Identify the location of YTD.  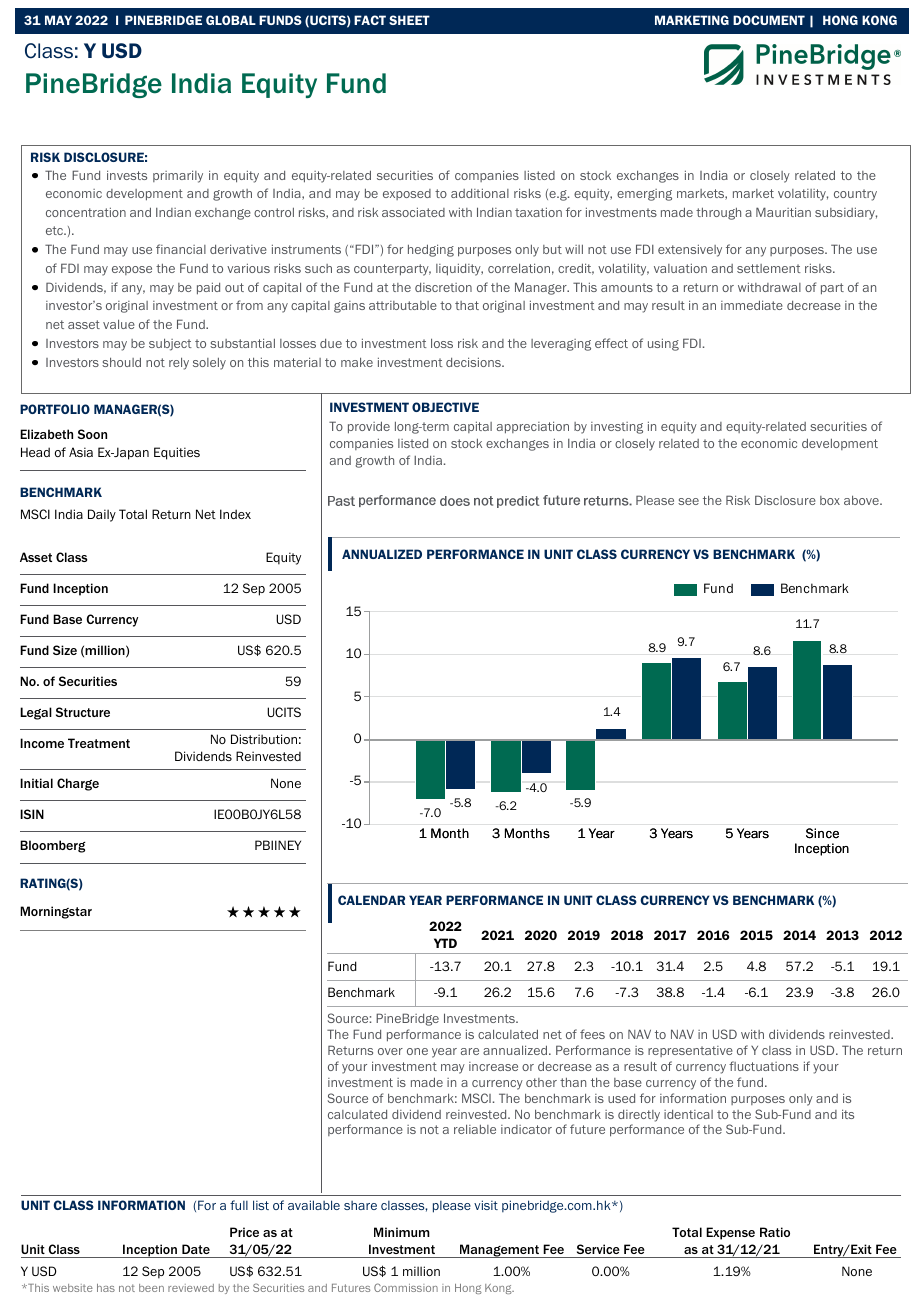
(445, 943).
